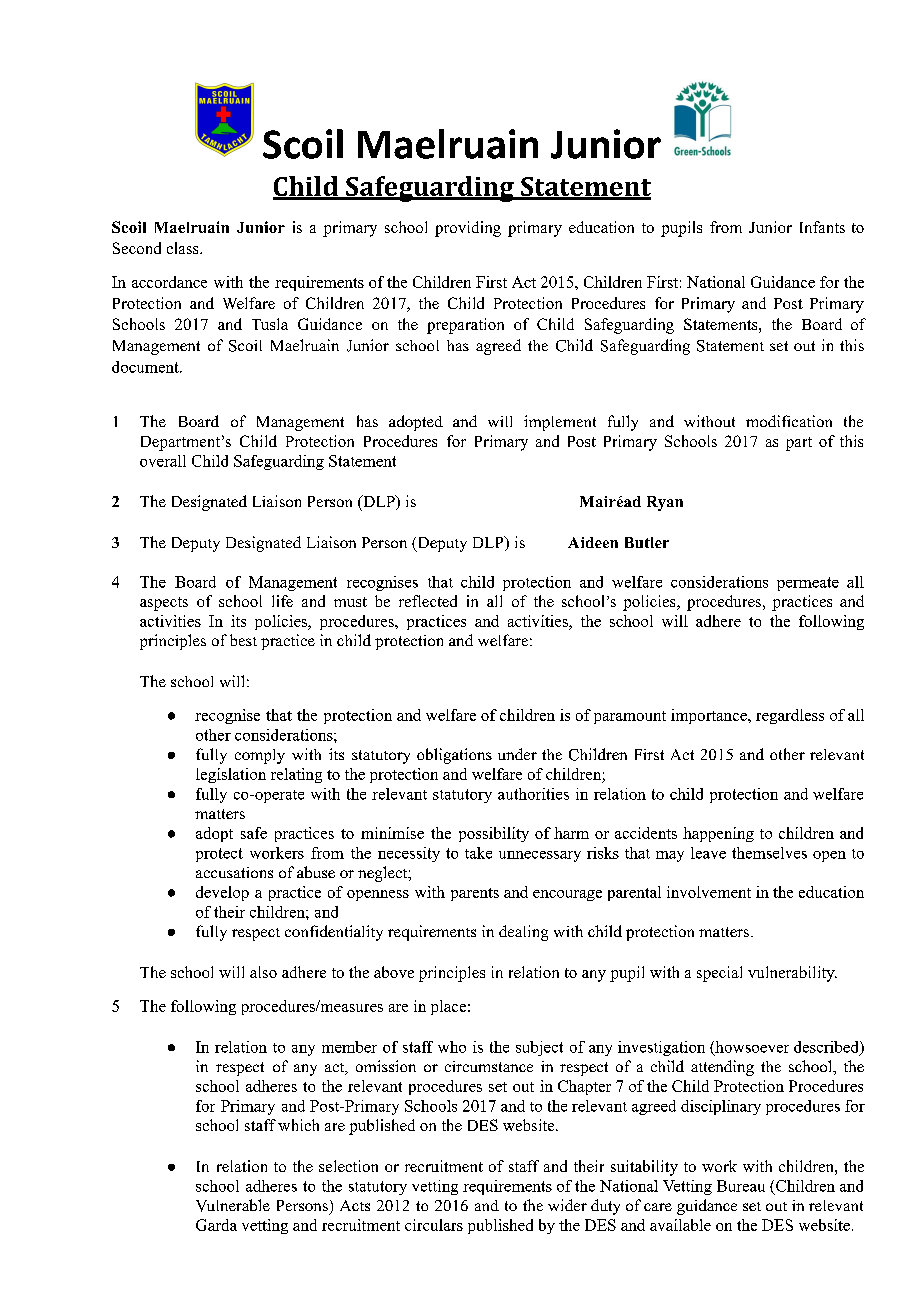  Describe the element at coordinates (184, 248) in the screenshot. I see `class` at that location.
